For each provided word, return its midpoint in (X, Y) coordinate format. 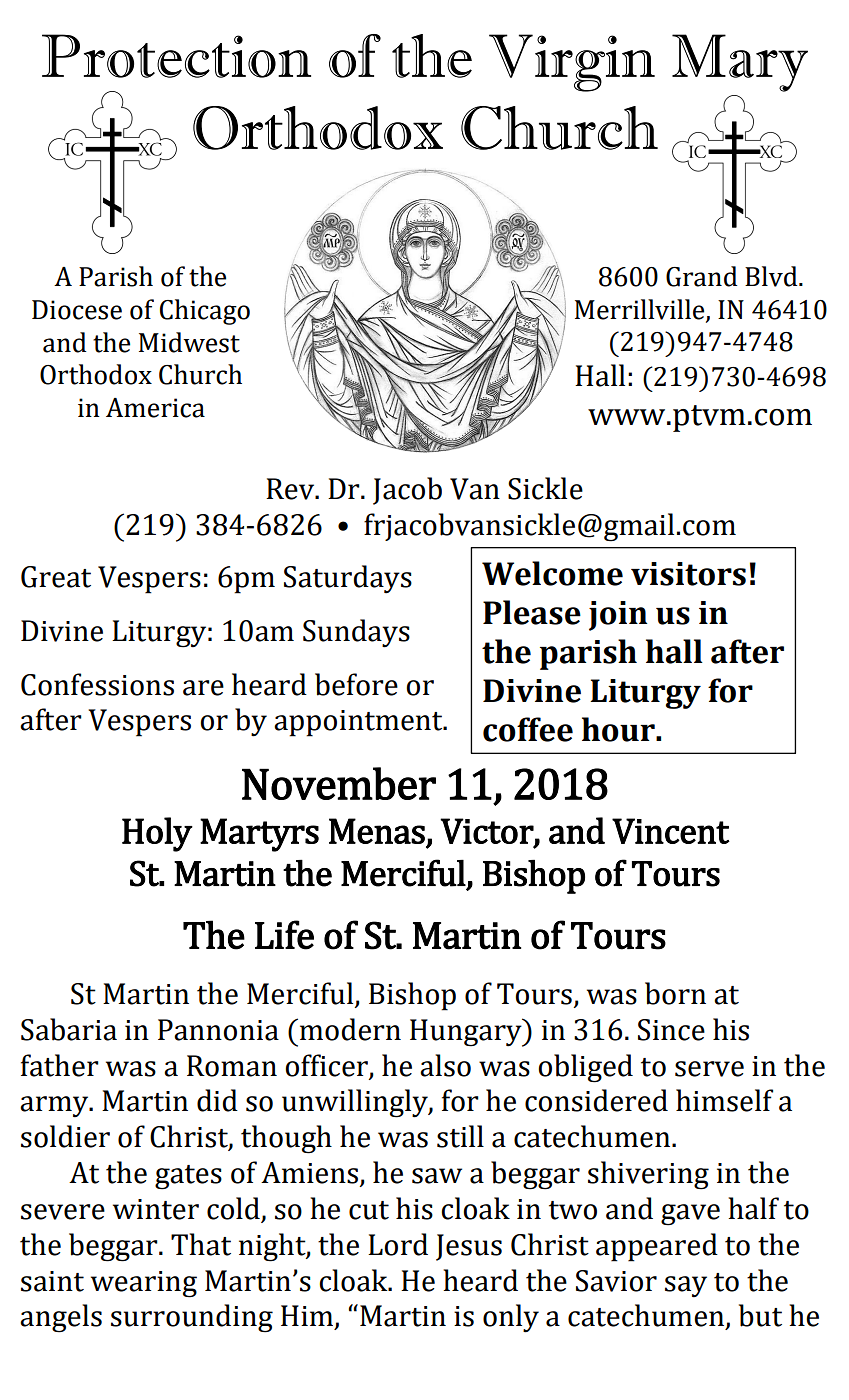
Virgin (572, 63)
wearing (144, 1284)
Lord (398, 1244)
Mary (740, 63)
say (686, 1287)
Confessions (97, 684)
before (356, 684)
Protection (176, 56)
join (618, 616)
